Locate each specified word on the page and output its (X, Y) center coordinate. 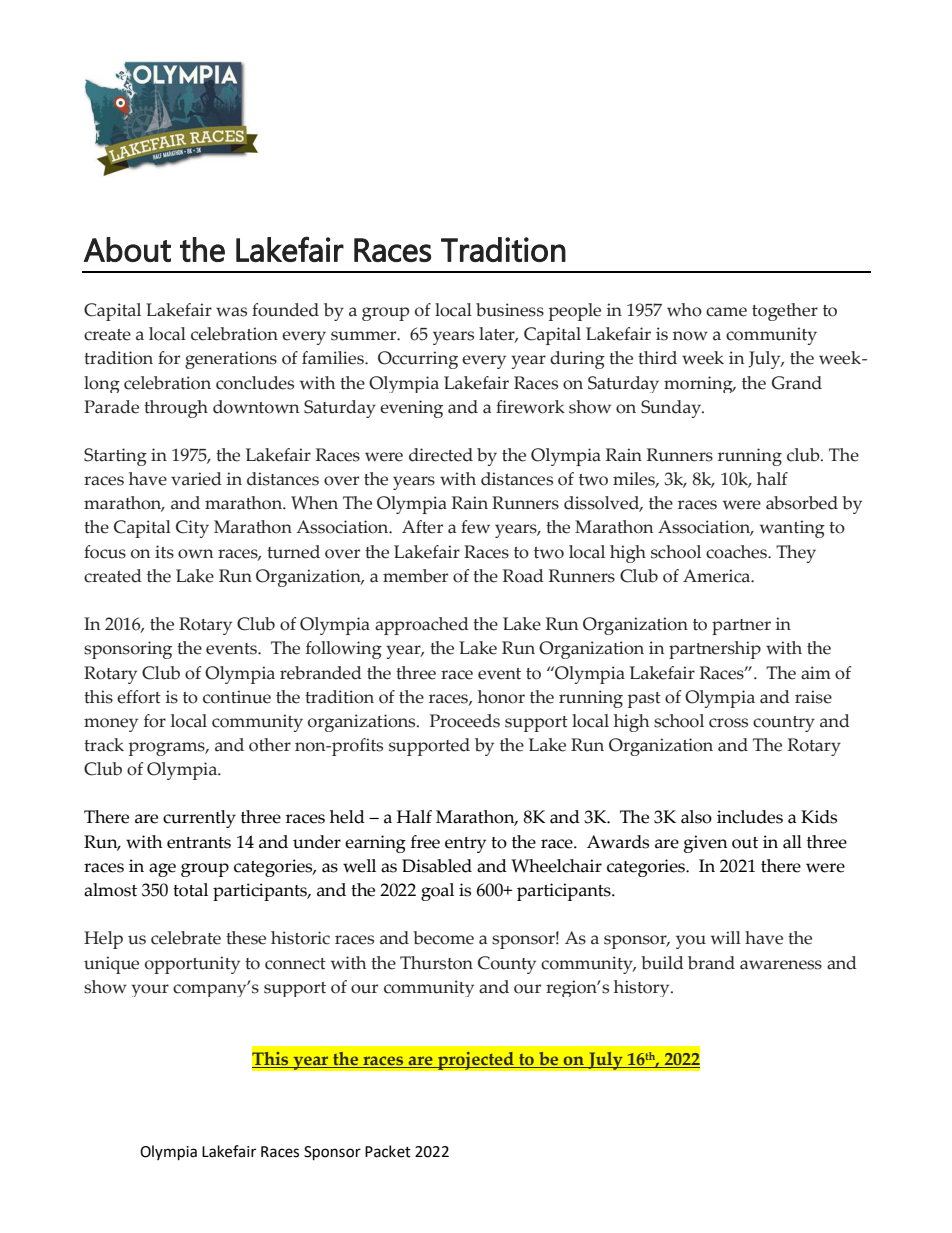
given (706, 844)
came (726, 312)
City (192, 529)
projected (476, 1060)
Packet (388, 1151)
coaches (737, 552)
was (231, 312)
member (415, 576)
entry (465, 845)
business (510, 310)
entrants (199, 843)
